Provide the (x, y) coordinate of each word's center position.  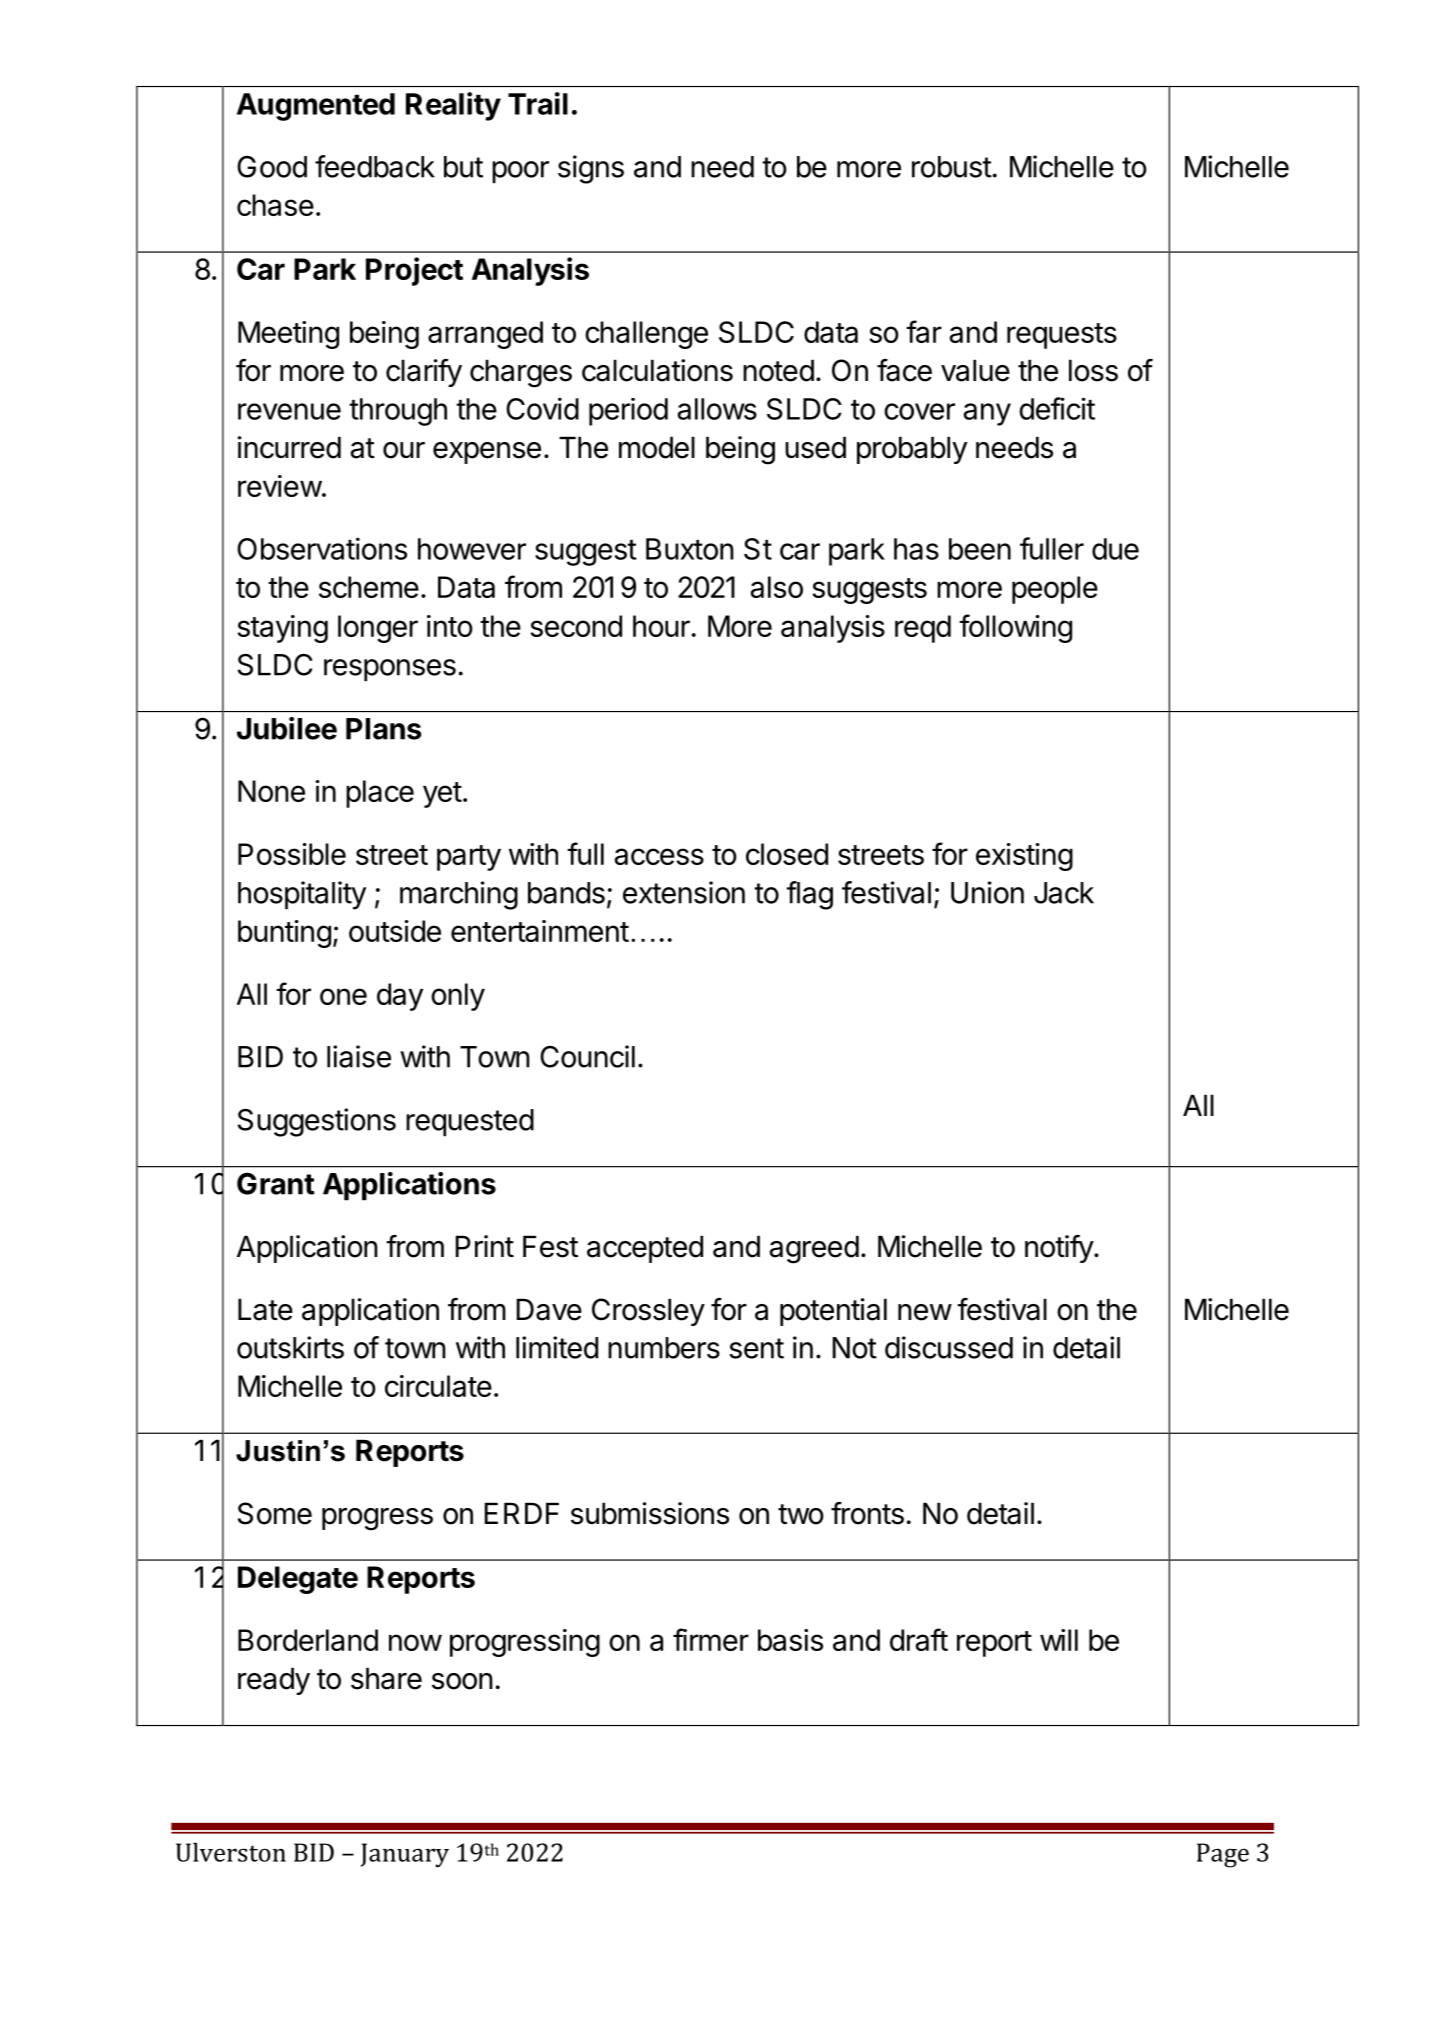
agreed (814, 1249)
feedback (375, 166)
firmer (711, 1639)
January (405, 1855)
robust (952, 167)
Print (485, 1246)
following (1015, 628)
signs (591, 169)
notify (1060, 1249)
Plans (384, 729)
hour (661, 626)
